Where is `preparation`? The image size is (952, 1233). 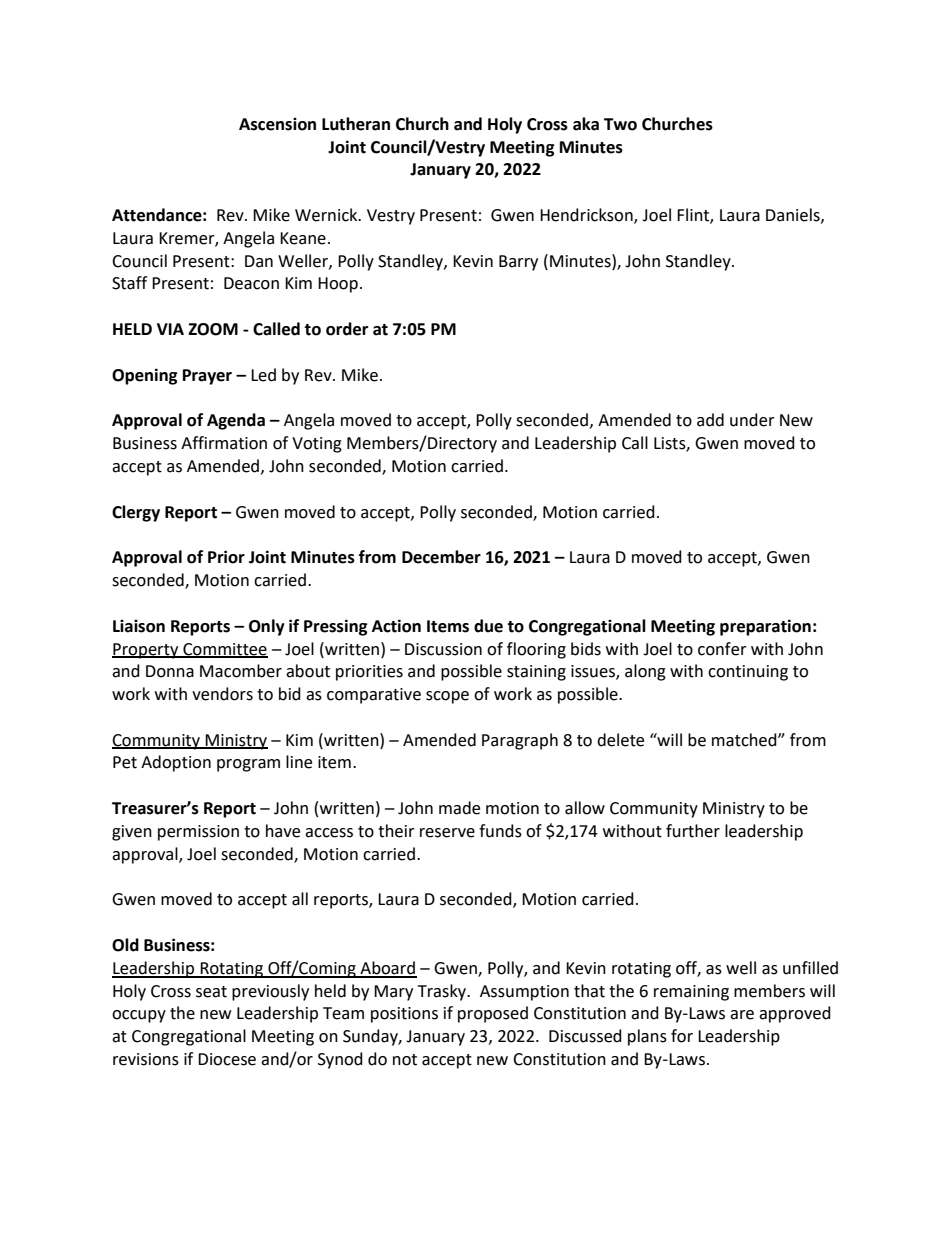 preparation is located at coordinates (765, 627).
